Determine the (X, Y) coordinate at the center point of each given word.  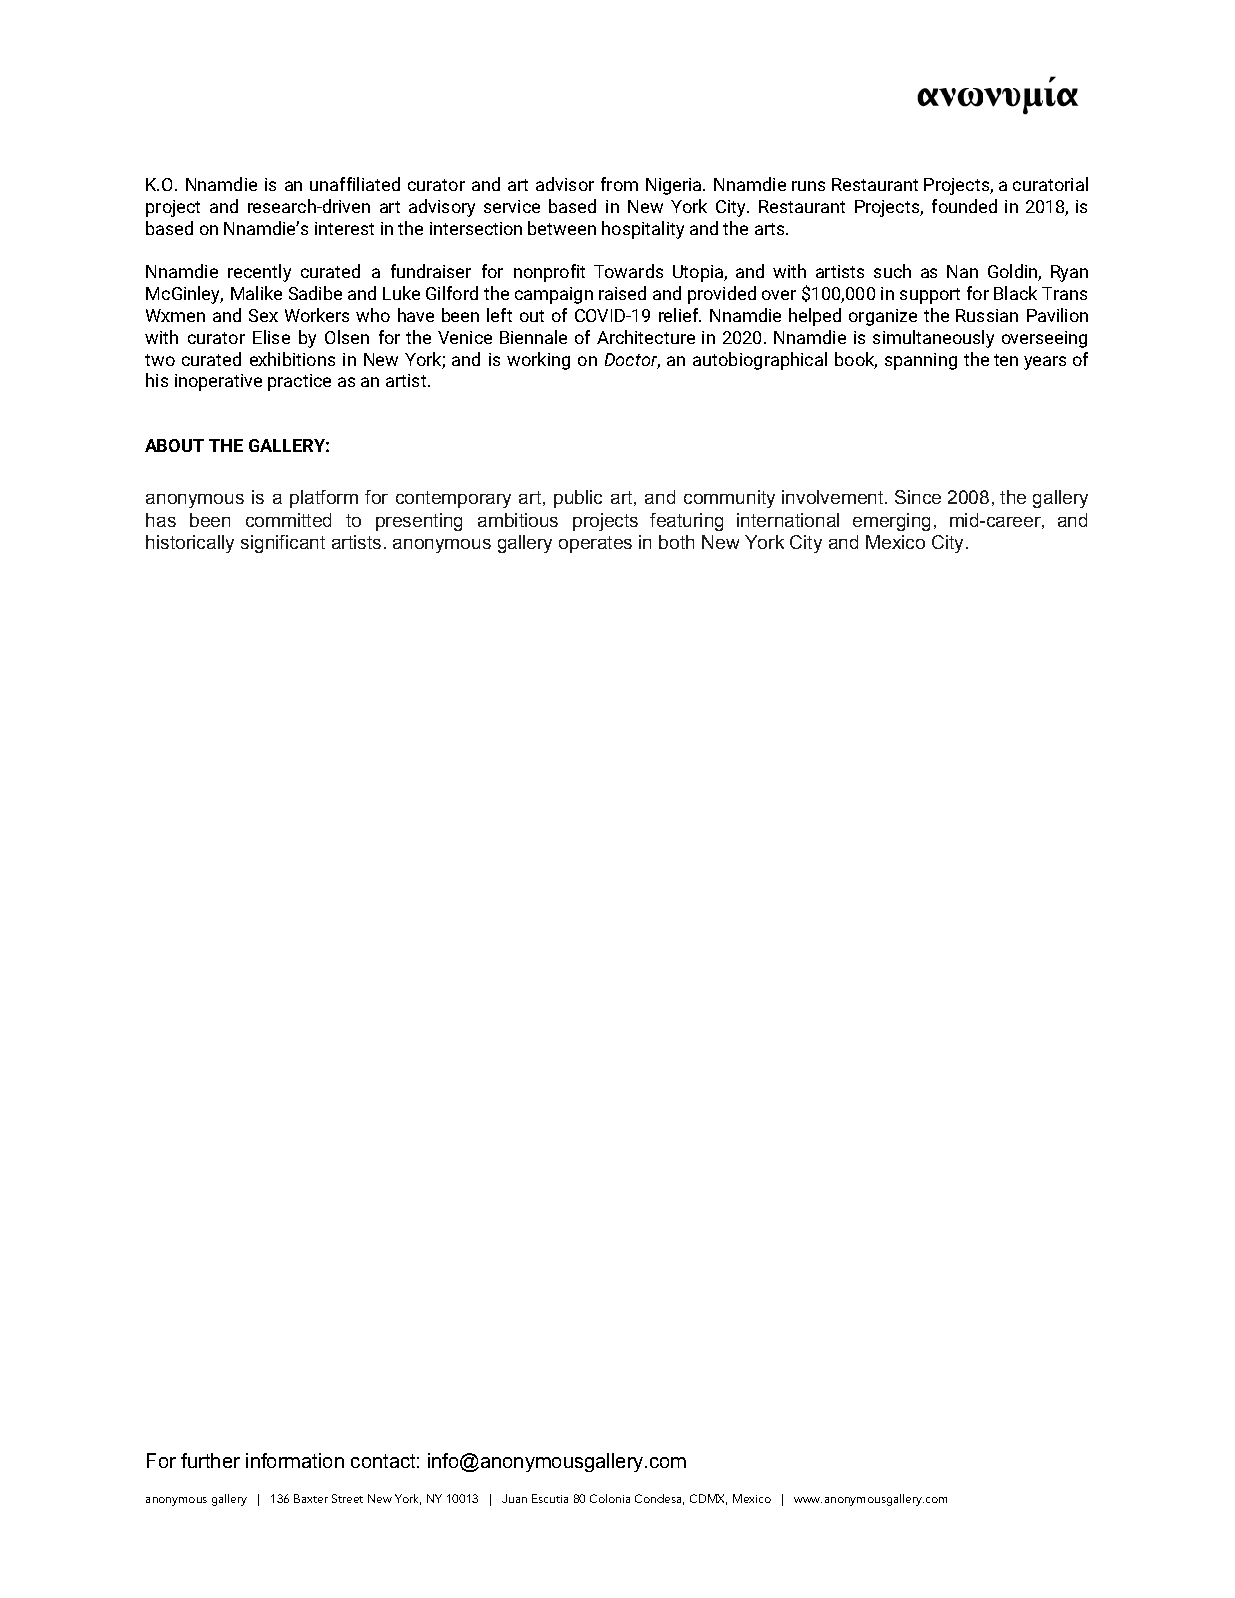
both (676, 542)
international (788, 520)
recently (259, 273)
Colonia (610, 1498)
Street (347, 1498)
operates (595, 544)
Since (918, 497)
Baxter (311, 1498)
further (210, 1460)
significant (283, 544)
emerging (891, 522)
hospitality (643, 230)
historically (190, 544)
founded (964, 206)
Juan (514, 1498)
